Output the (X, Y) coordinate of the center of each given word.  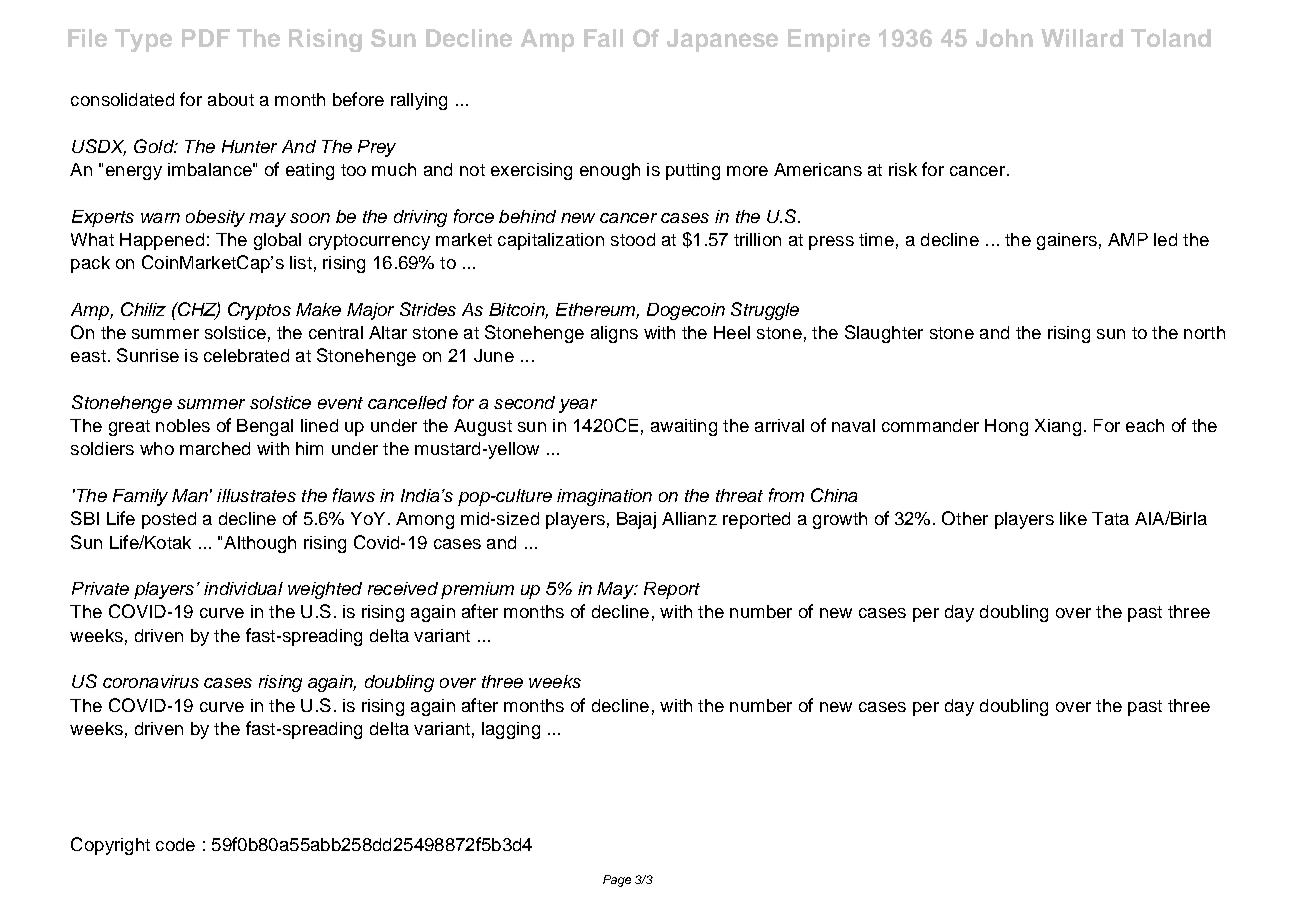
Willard (1082, 38)
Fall (603, 38)
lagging (511, 730)
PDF (206, 38)
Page (617, 881)
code (175, 844)
